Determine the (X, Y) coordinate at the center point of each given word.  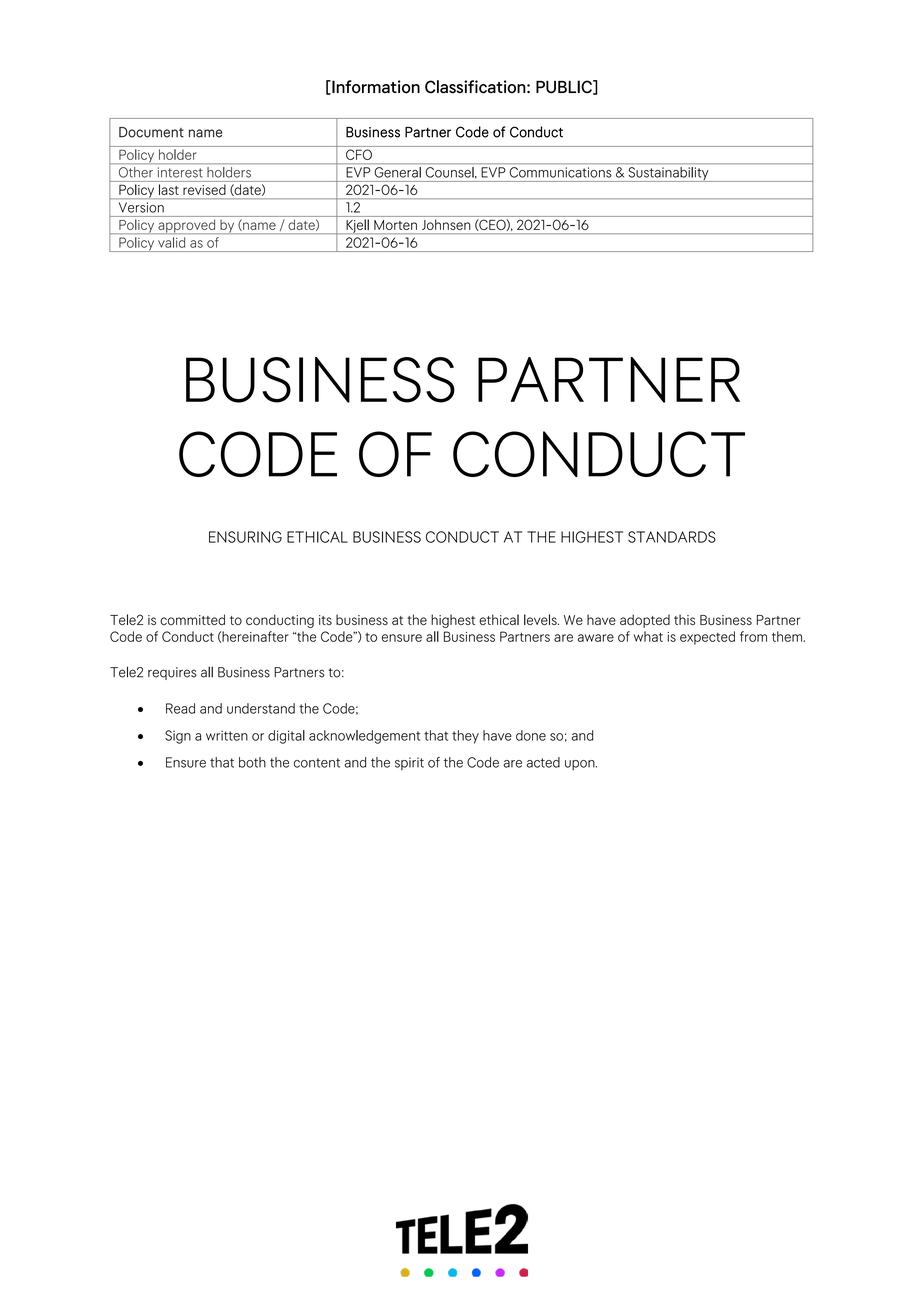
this (684, 619)
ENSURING (245, 537)
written (227, 735)
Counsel (451, 172)
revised (204, 190)
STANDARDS (672, 537)
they (465, 737)
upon (581, 765)
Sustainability (668, 174)
